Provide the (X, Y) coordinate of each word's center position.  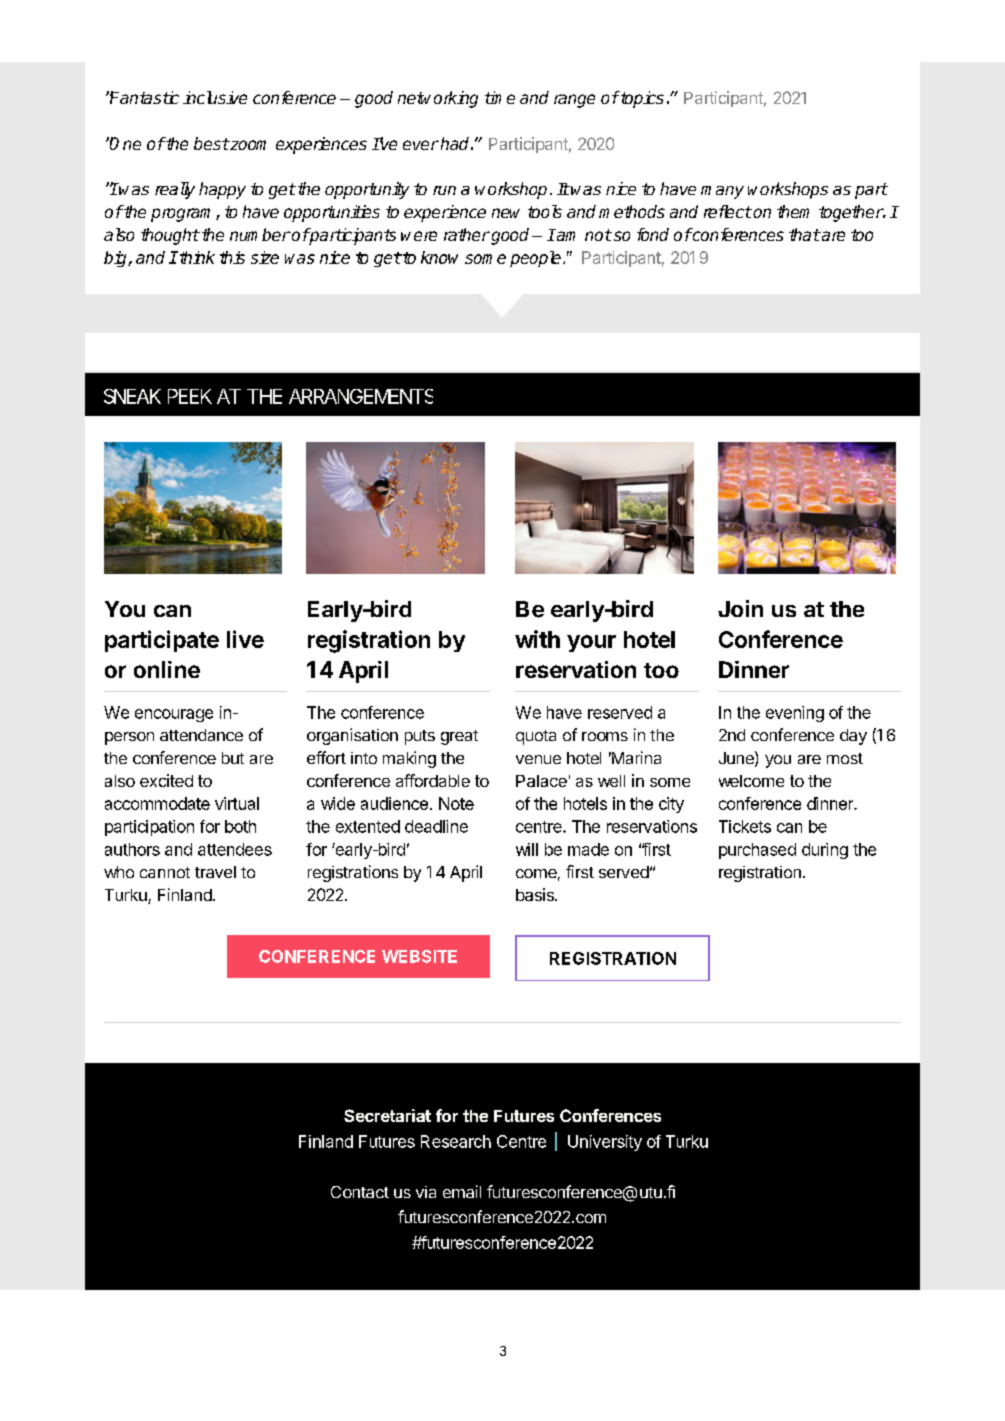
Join (740, 608)
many (722, 192)
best (211, 143)
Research (456, 1141)
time (500, 97)
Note (456, 803)
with (537, 639)
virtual (237, 803)
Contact (360, 1192)
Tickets (745, 826)
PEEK (190, 396)
